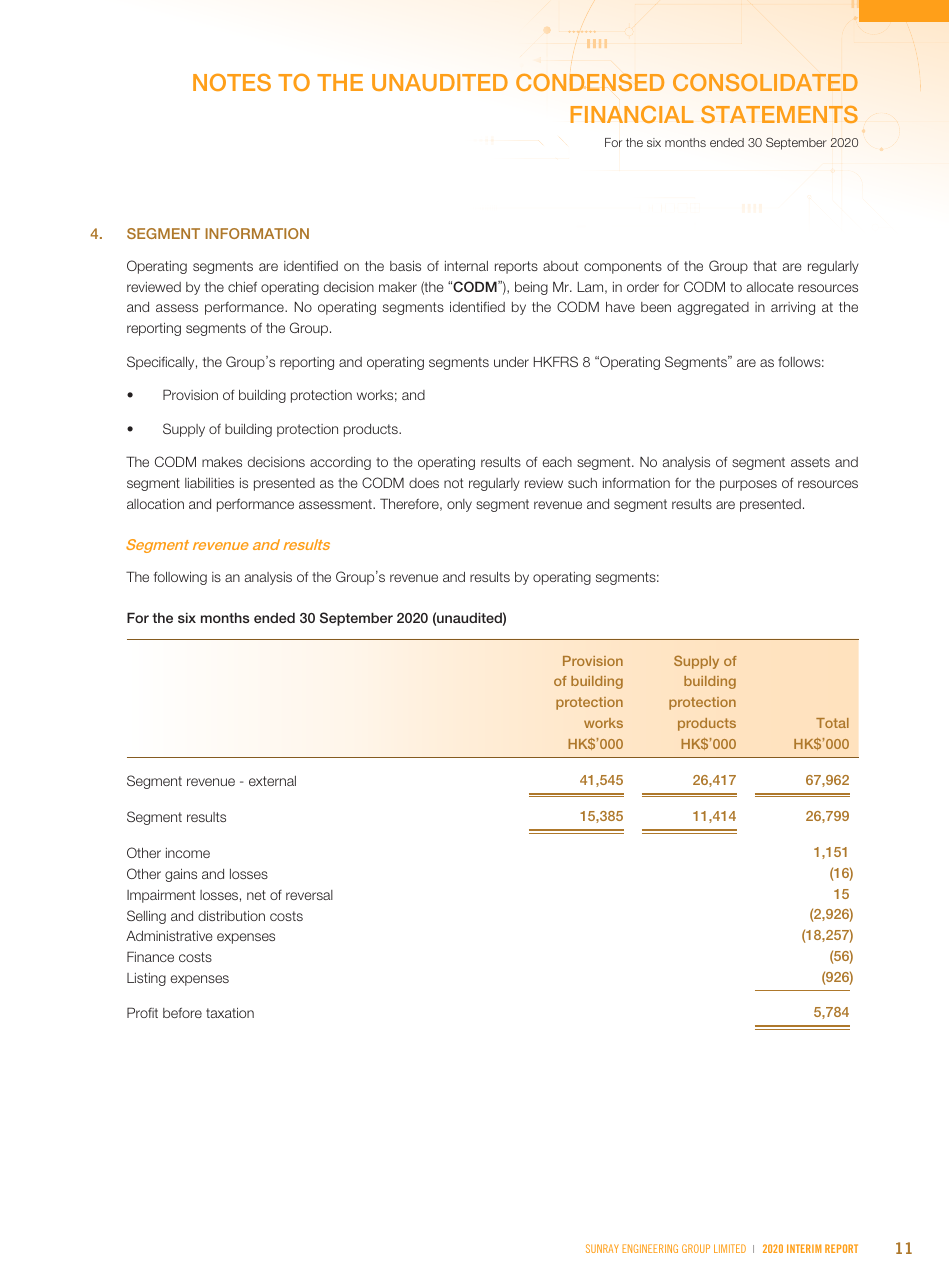  What do you see at coordinates (779, 114) in the screenshot?
I see `STATEMENTS` at bounding box center [779, 114].
